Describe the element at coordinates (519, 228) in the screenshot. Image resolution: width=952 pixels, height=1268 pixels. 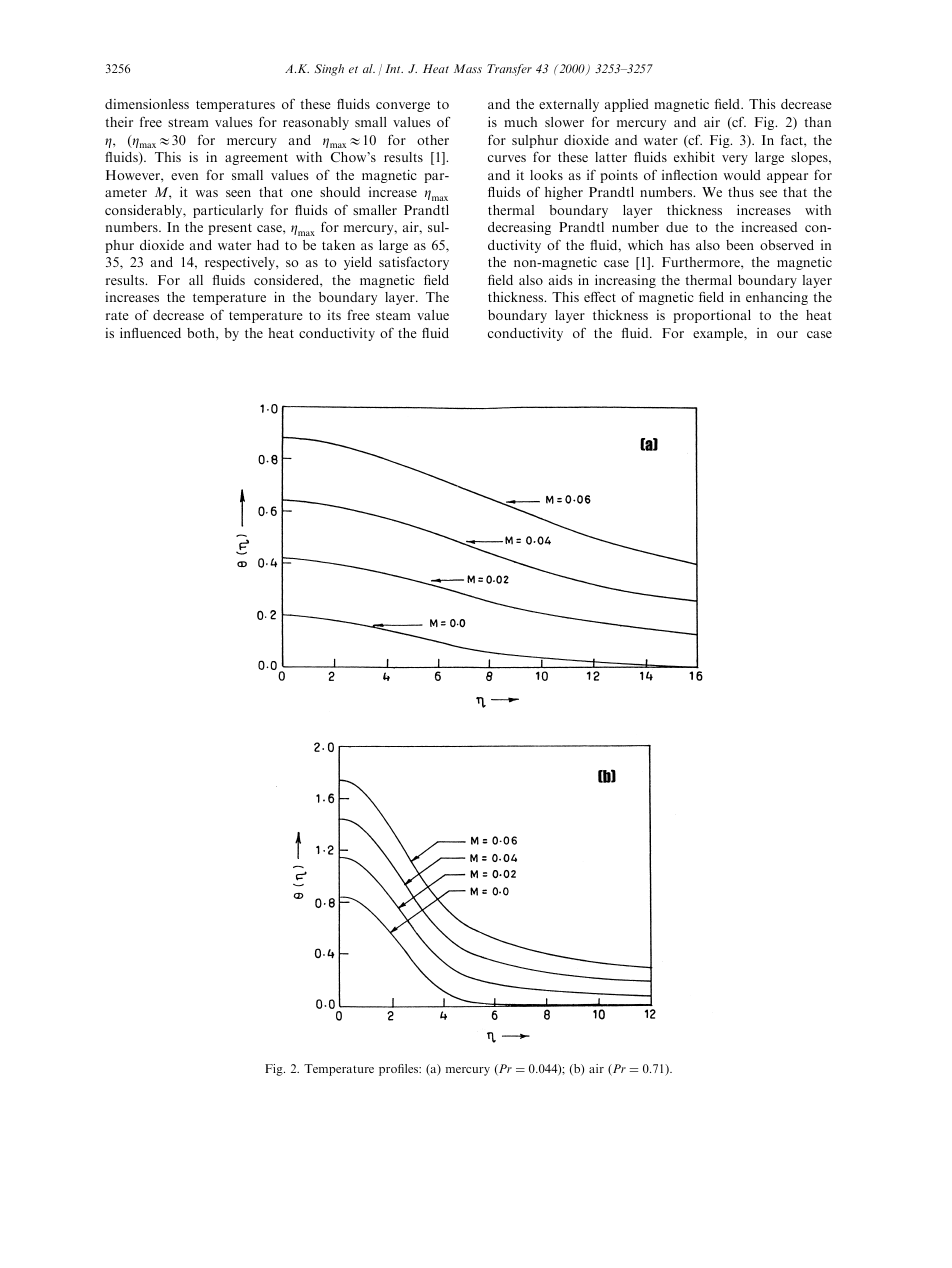
I see `decreasing` at that location.
